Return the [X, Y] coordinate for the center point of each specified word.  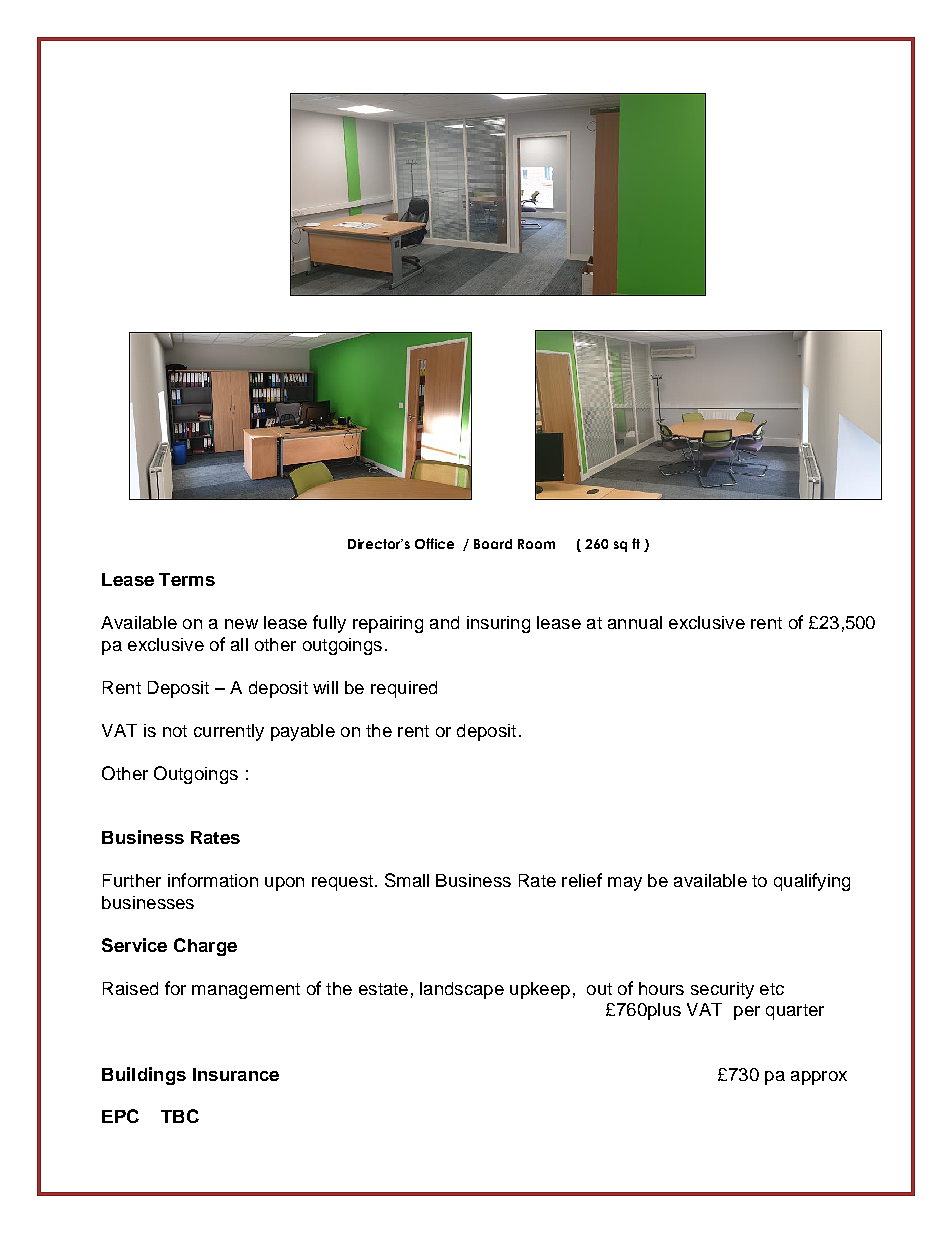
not [175, 731]
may [625, 884]
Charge [205, 947]
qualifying [812, 882]
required [404, 689]
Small [407, 880]
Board [493, 544]
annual [635, 622]
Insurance [236, 1074]
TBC [180, 1116]
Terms [187, 579]
